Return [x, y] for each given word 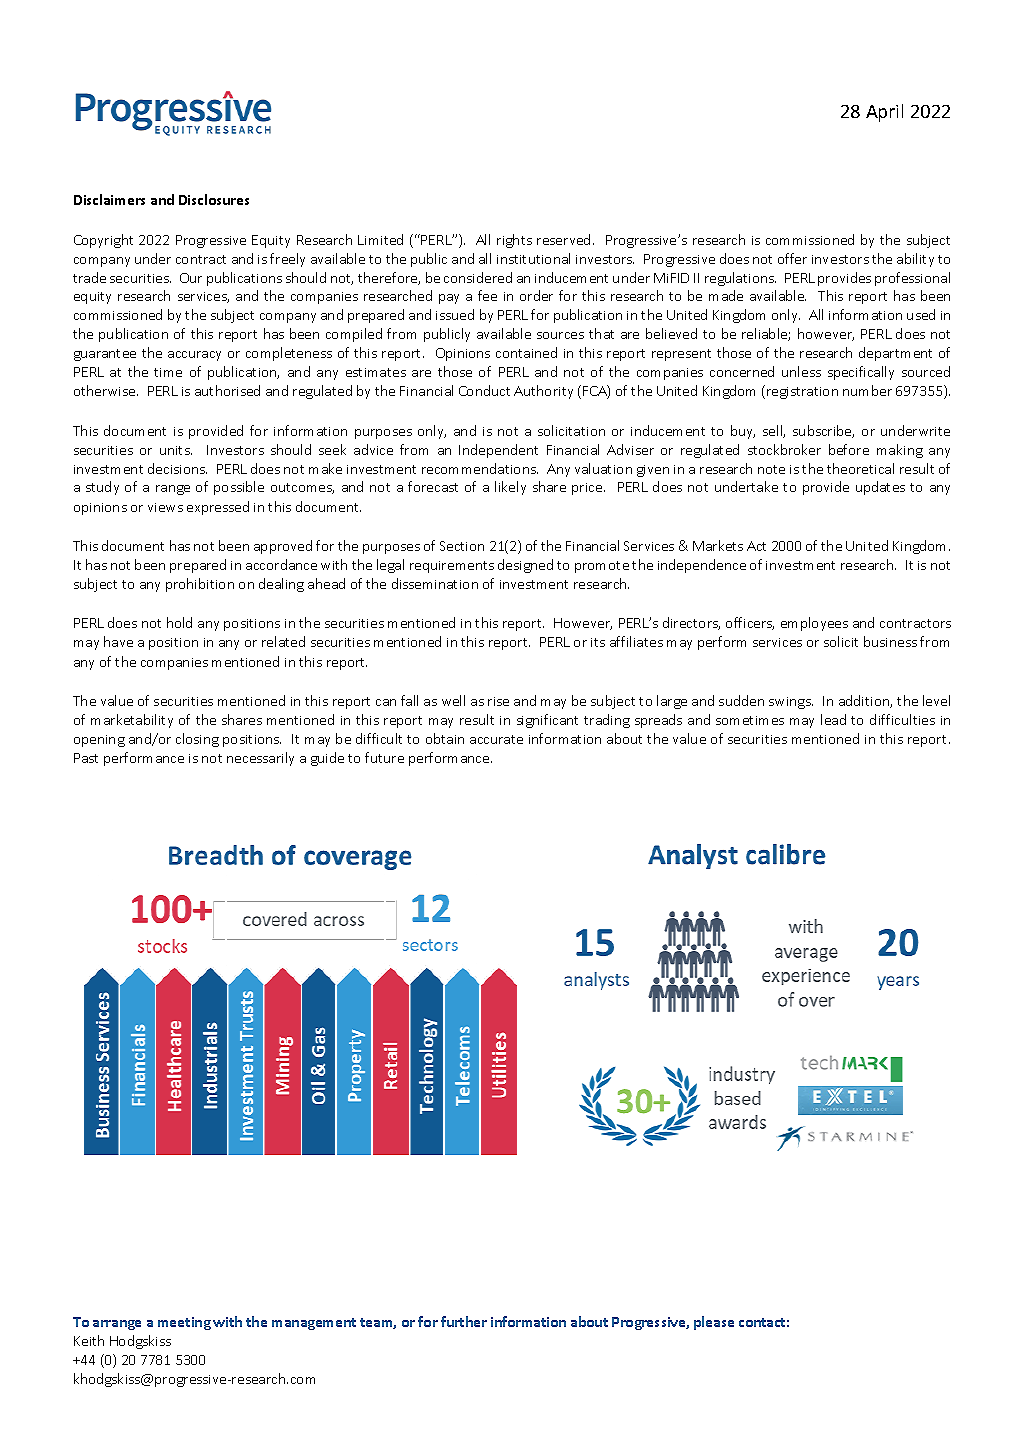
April [884, 113]
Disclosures [214, 199]
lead [833, 719]
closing [197, 740]
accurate [496, 739]
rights [514, 241]
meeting [184, 1323]
